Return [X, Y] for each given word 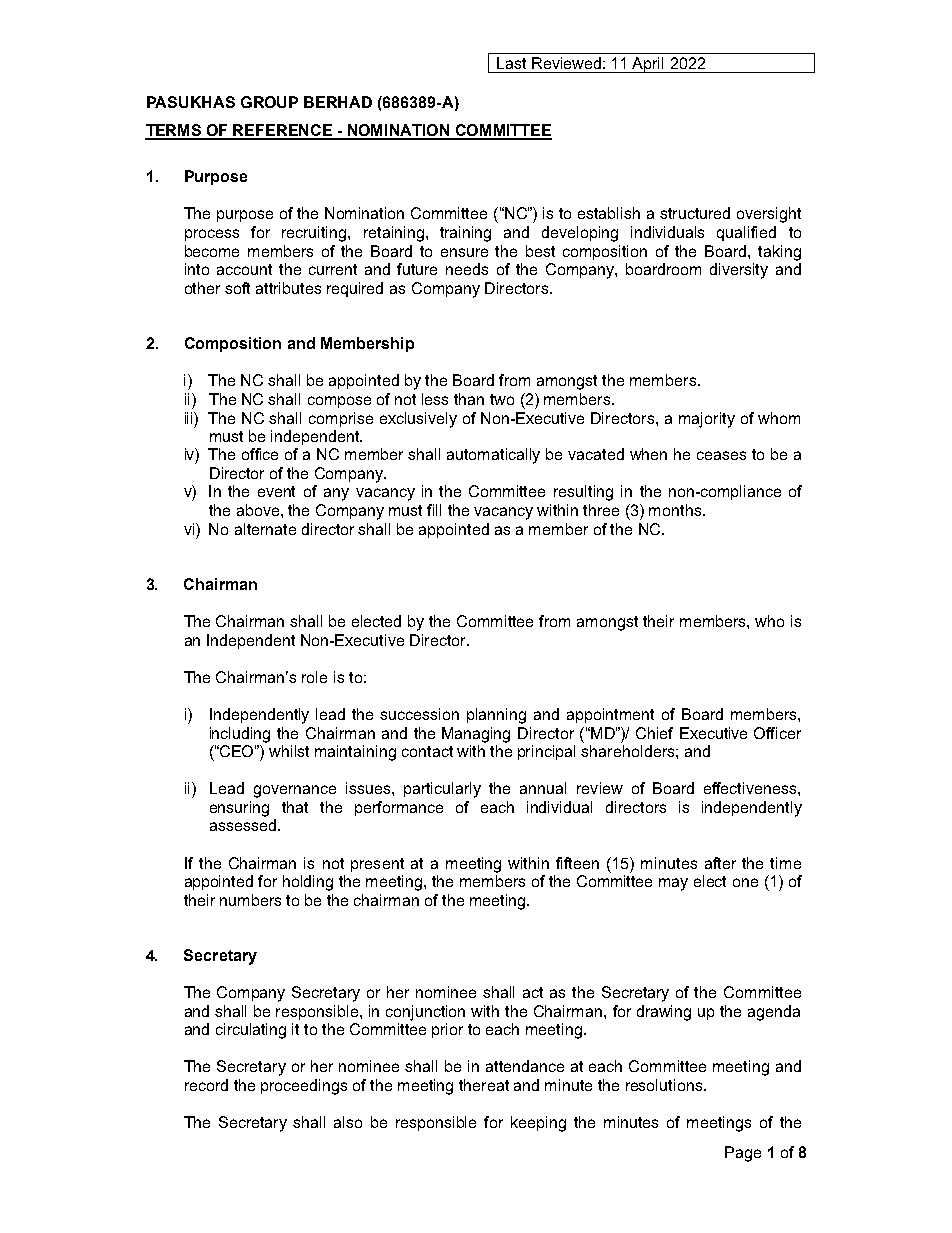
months [676, 510]
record [206, 1085]
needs [467, 269]
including [240, 735]
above [259, 510]
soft [237, 288]
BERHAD [338, 102]
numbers [250, 900]
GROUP [269, 102]
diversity [739, 271]
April [649, 65]
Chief [654, 733]
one [745, 882]
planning [496, 716]
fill [434, 510]
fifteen [577, 863]
